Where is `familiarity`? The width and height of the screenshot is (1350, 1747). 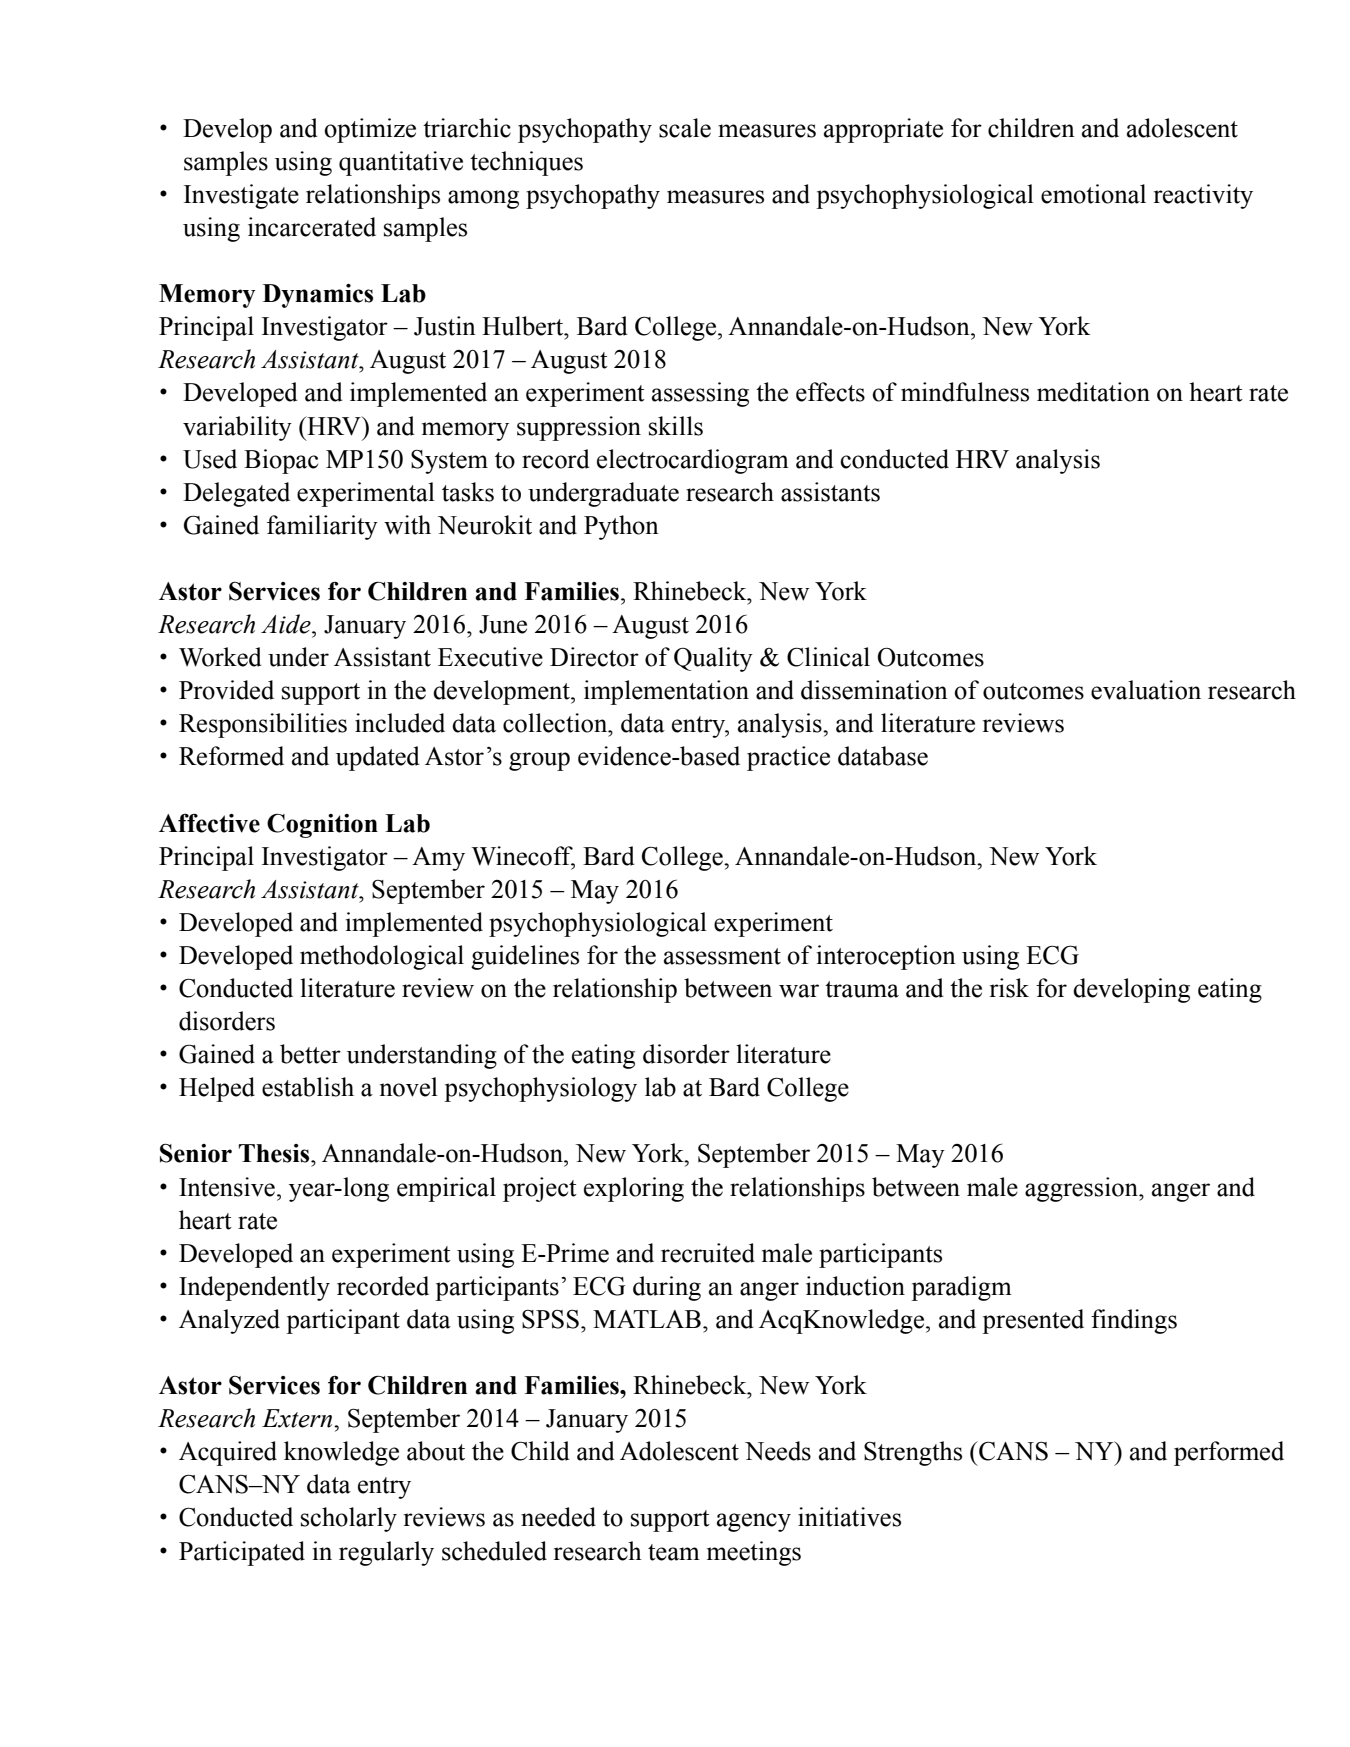 familiarity is located at coordinates (322, 527).
